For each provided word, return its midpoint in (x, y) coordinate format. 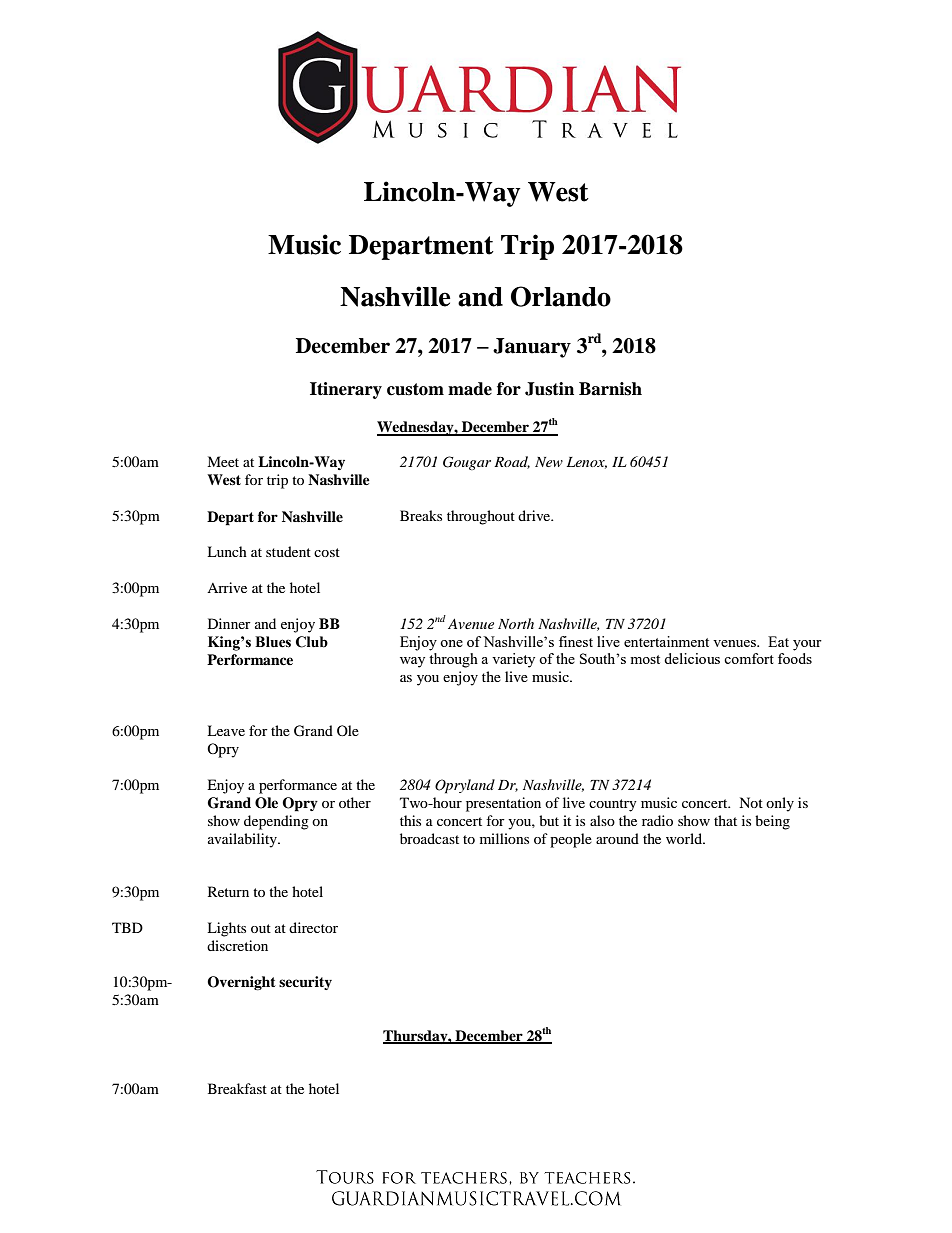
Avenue (471, 624)
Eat (778, 641)
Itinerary (346, 390)
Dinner (229, 623)
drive (535, 515)
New (549, 462)
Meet (223, 461)
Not (751, 802)
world (685, 838)
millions (504, 838)
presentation (503, 804)
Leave (226, 730)
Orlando (561, 296)
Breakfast (237, 1088)
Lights (226, 929)
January (532, 348)
